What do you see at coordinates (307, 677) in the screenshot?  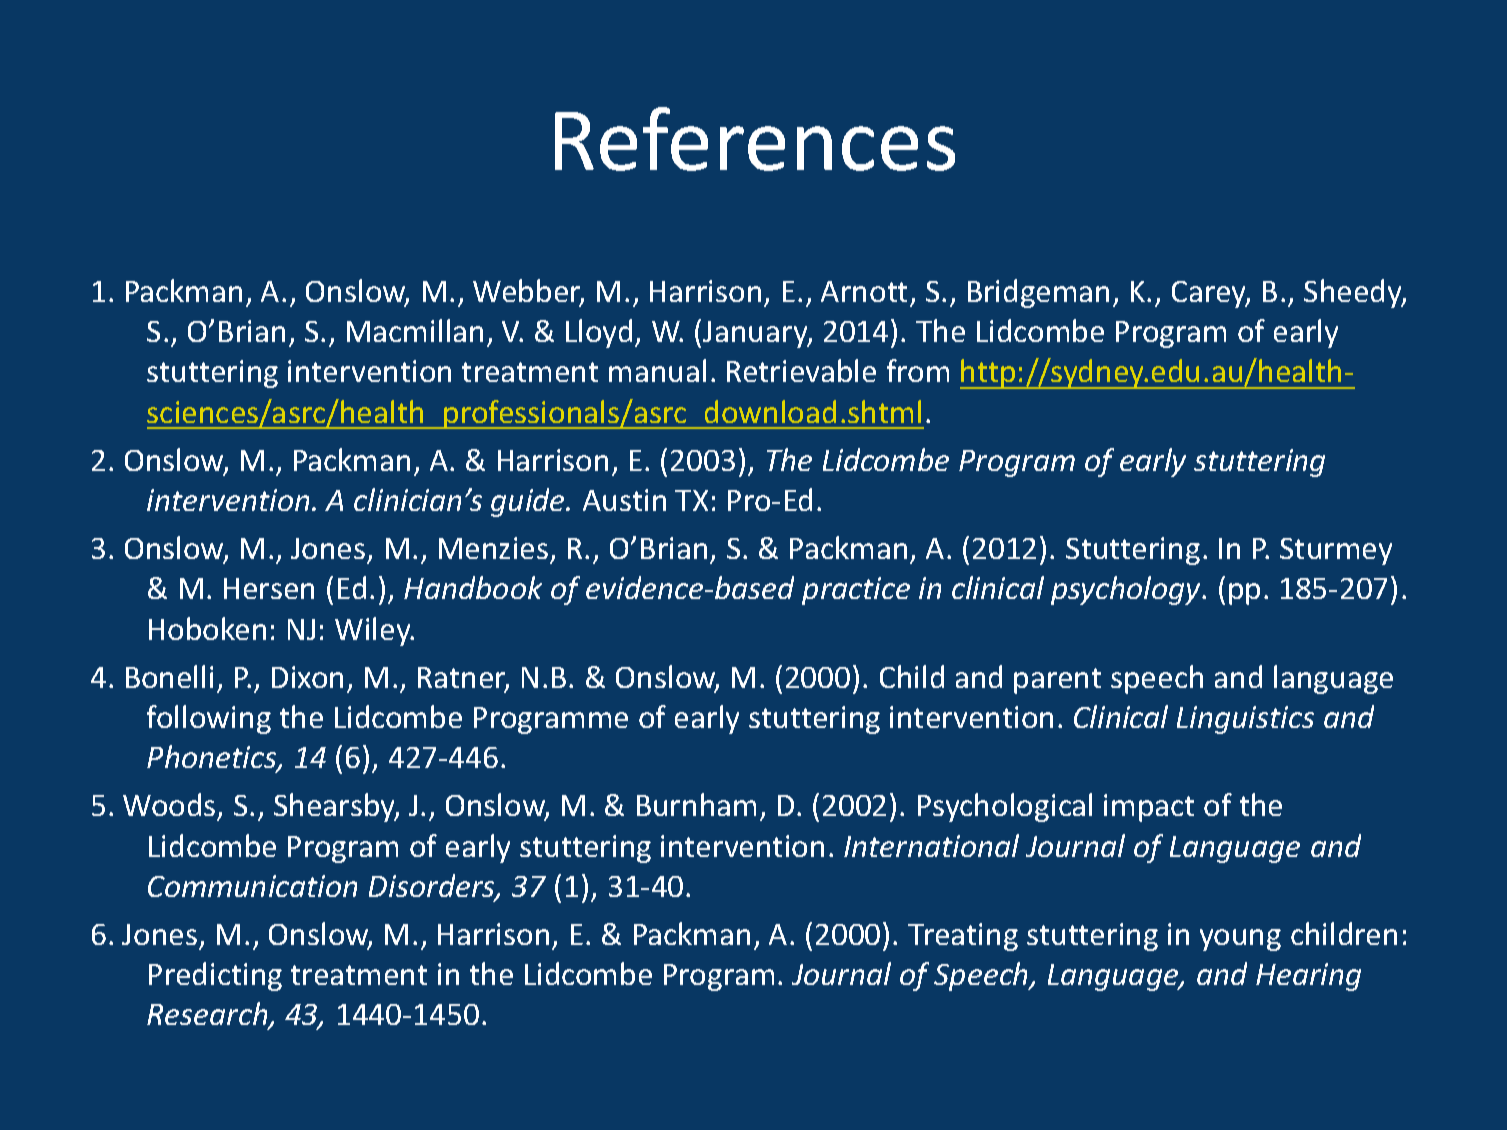 I see `Dixon` at bounding box center [307, 677].
